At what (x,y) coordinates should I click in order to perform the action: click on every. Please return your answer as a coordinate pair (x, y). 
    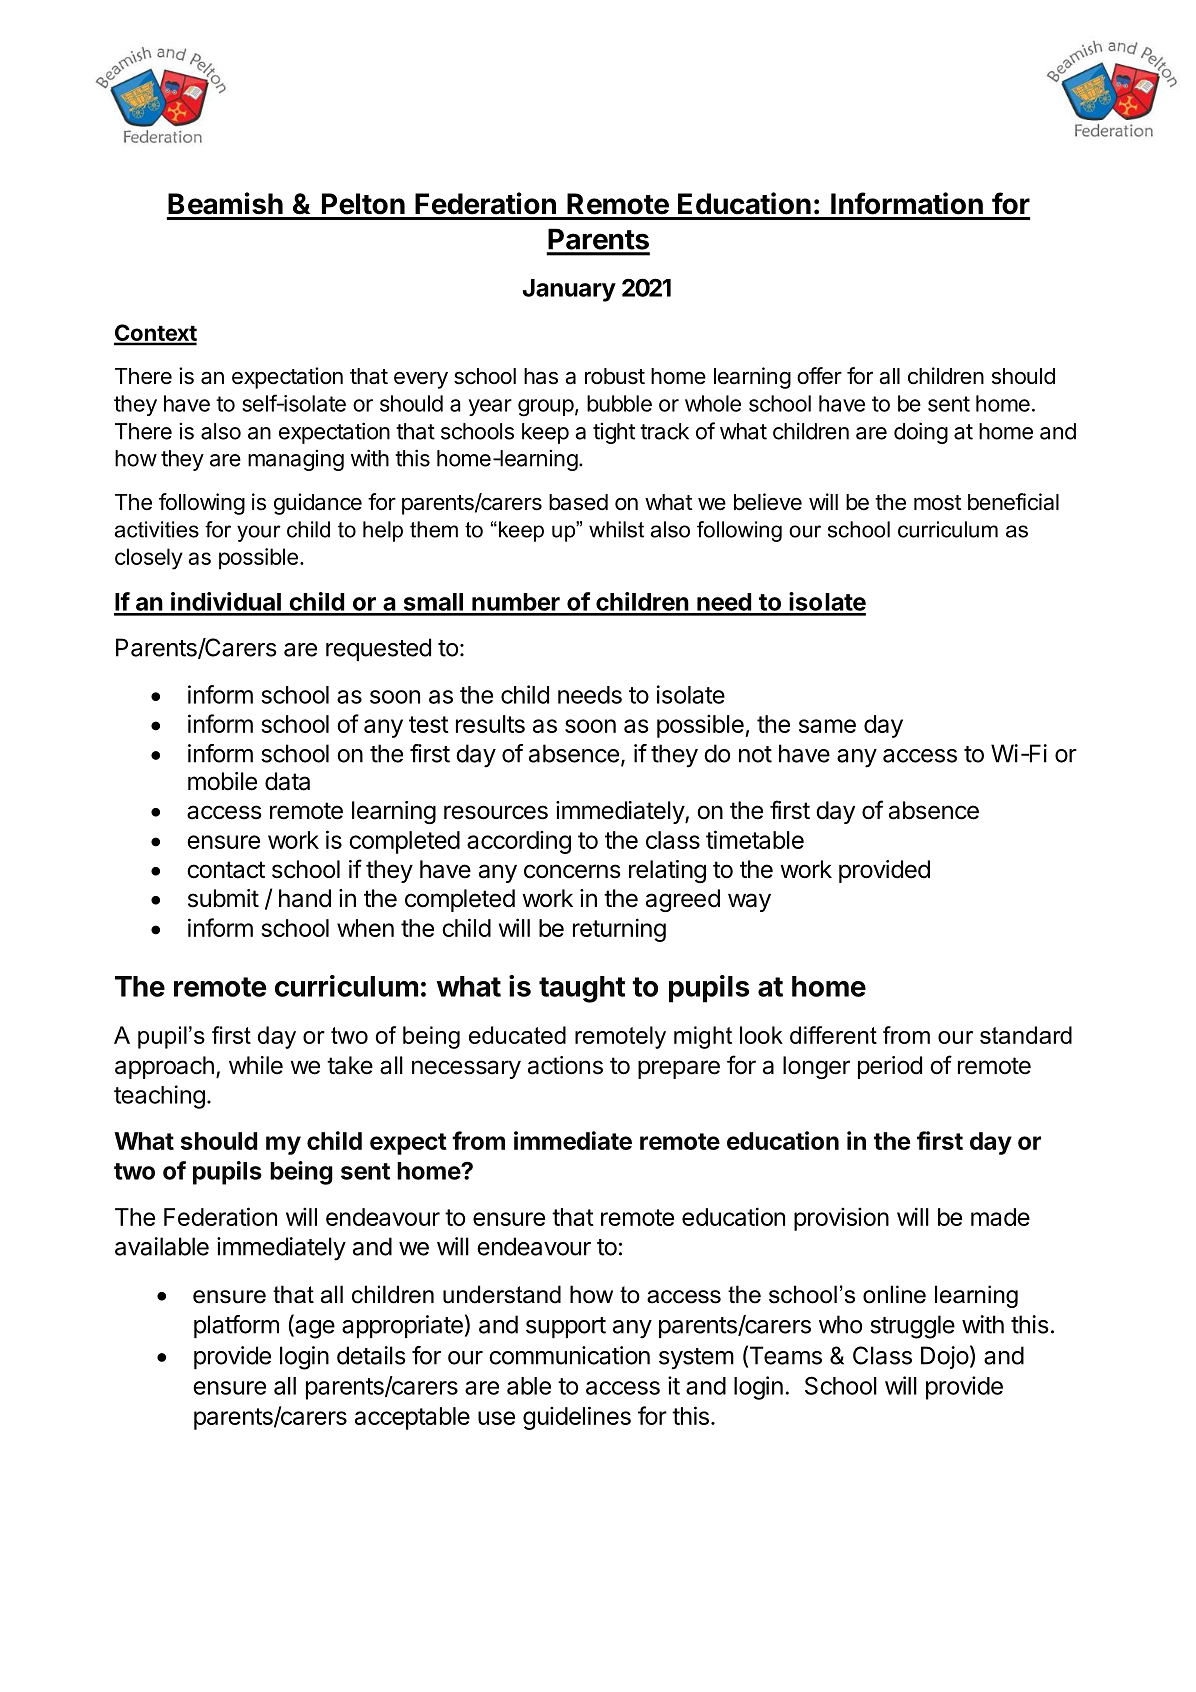
    Looking at the image, I should click on (421, 380).
